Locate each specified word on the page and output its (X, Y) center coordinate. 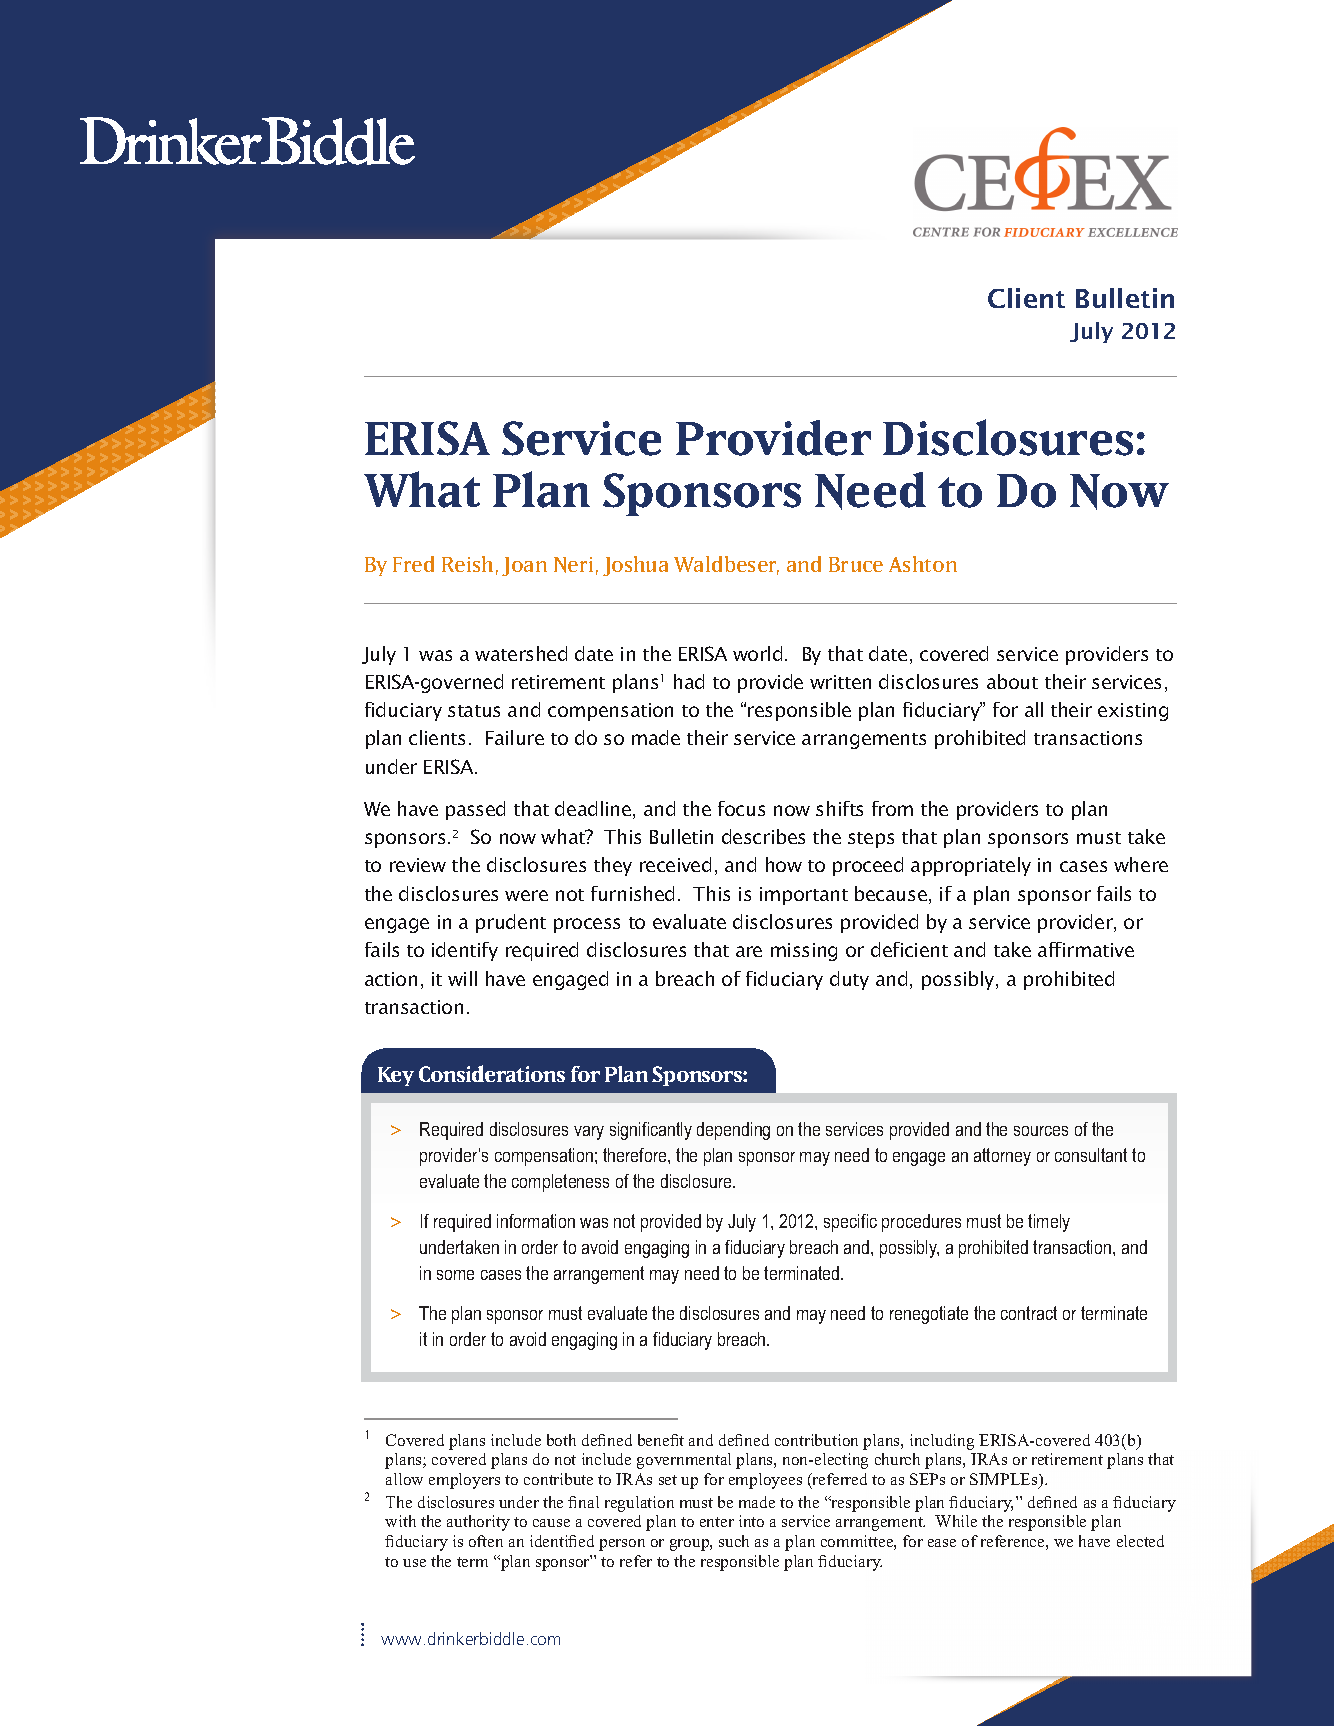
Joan (524, 566)
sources (1041, 1131)
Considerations (492, 1073)
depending (733, 1131)
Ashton (923, 564)
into (751, 1521)
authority (478, 1523)
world (757, 653)
